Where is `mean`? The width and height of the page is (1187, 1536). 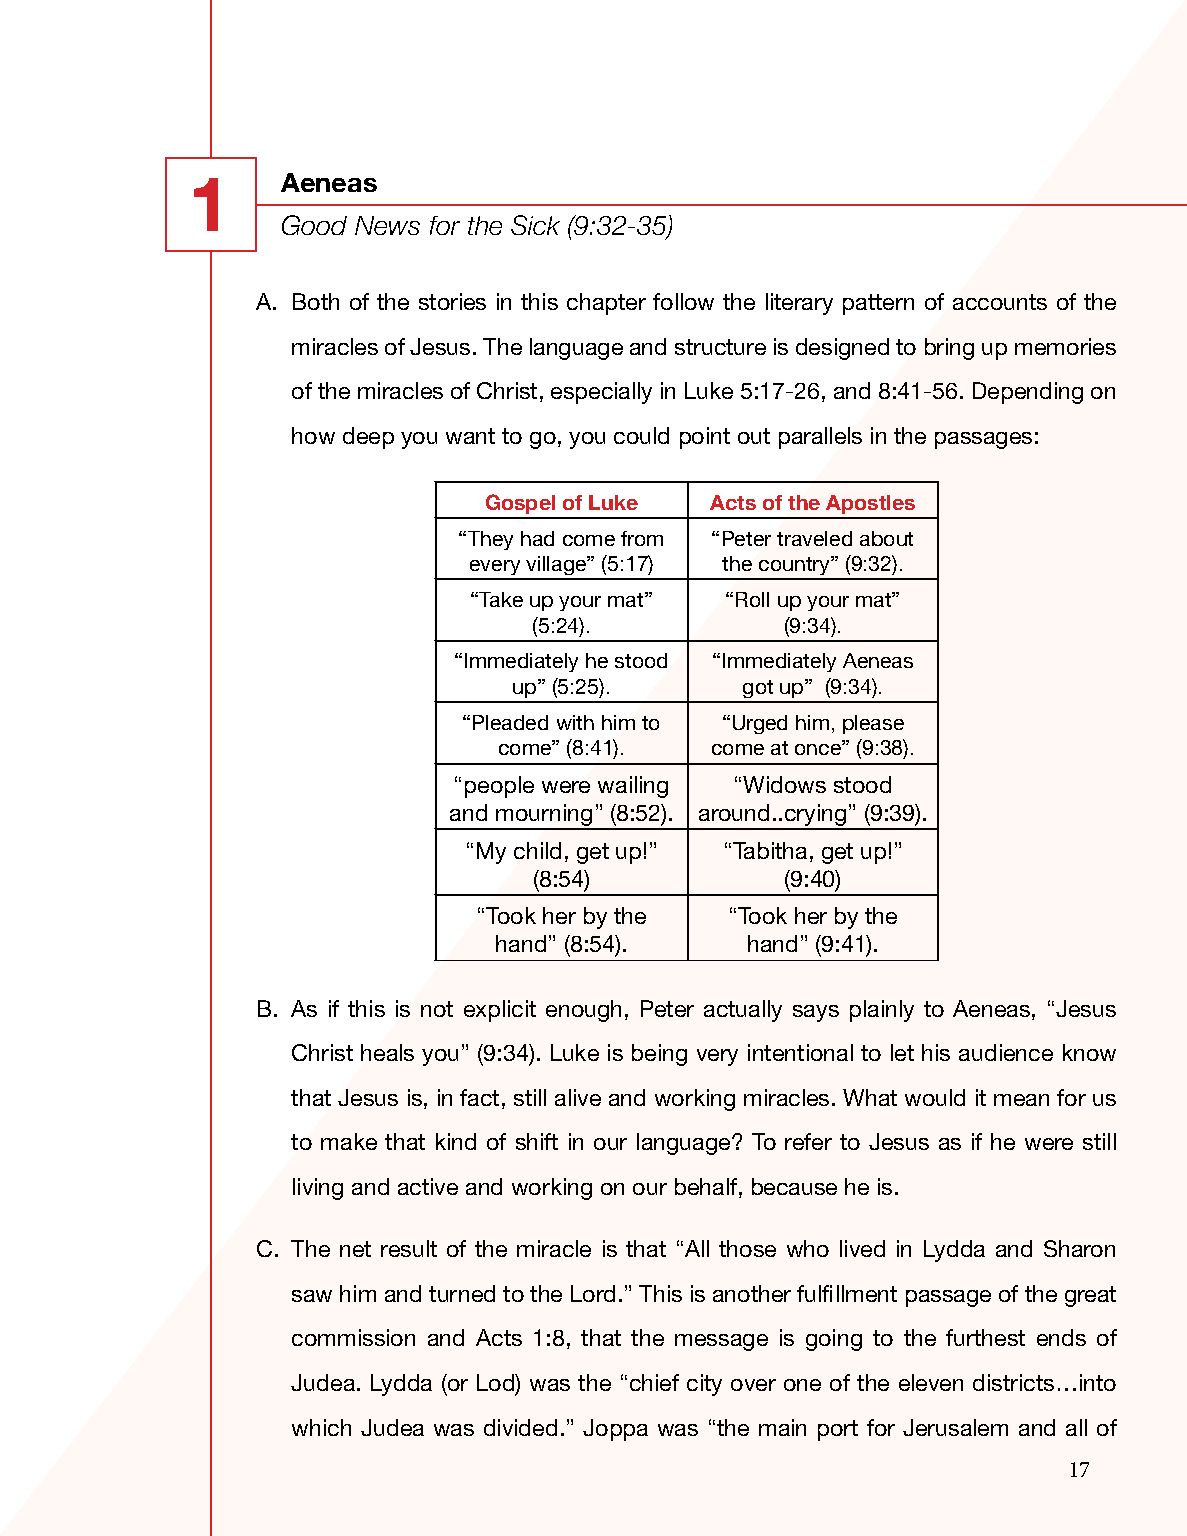 mean is located at coordinates (1021, 1100).
